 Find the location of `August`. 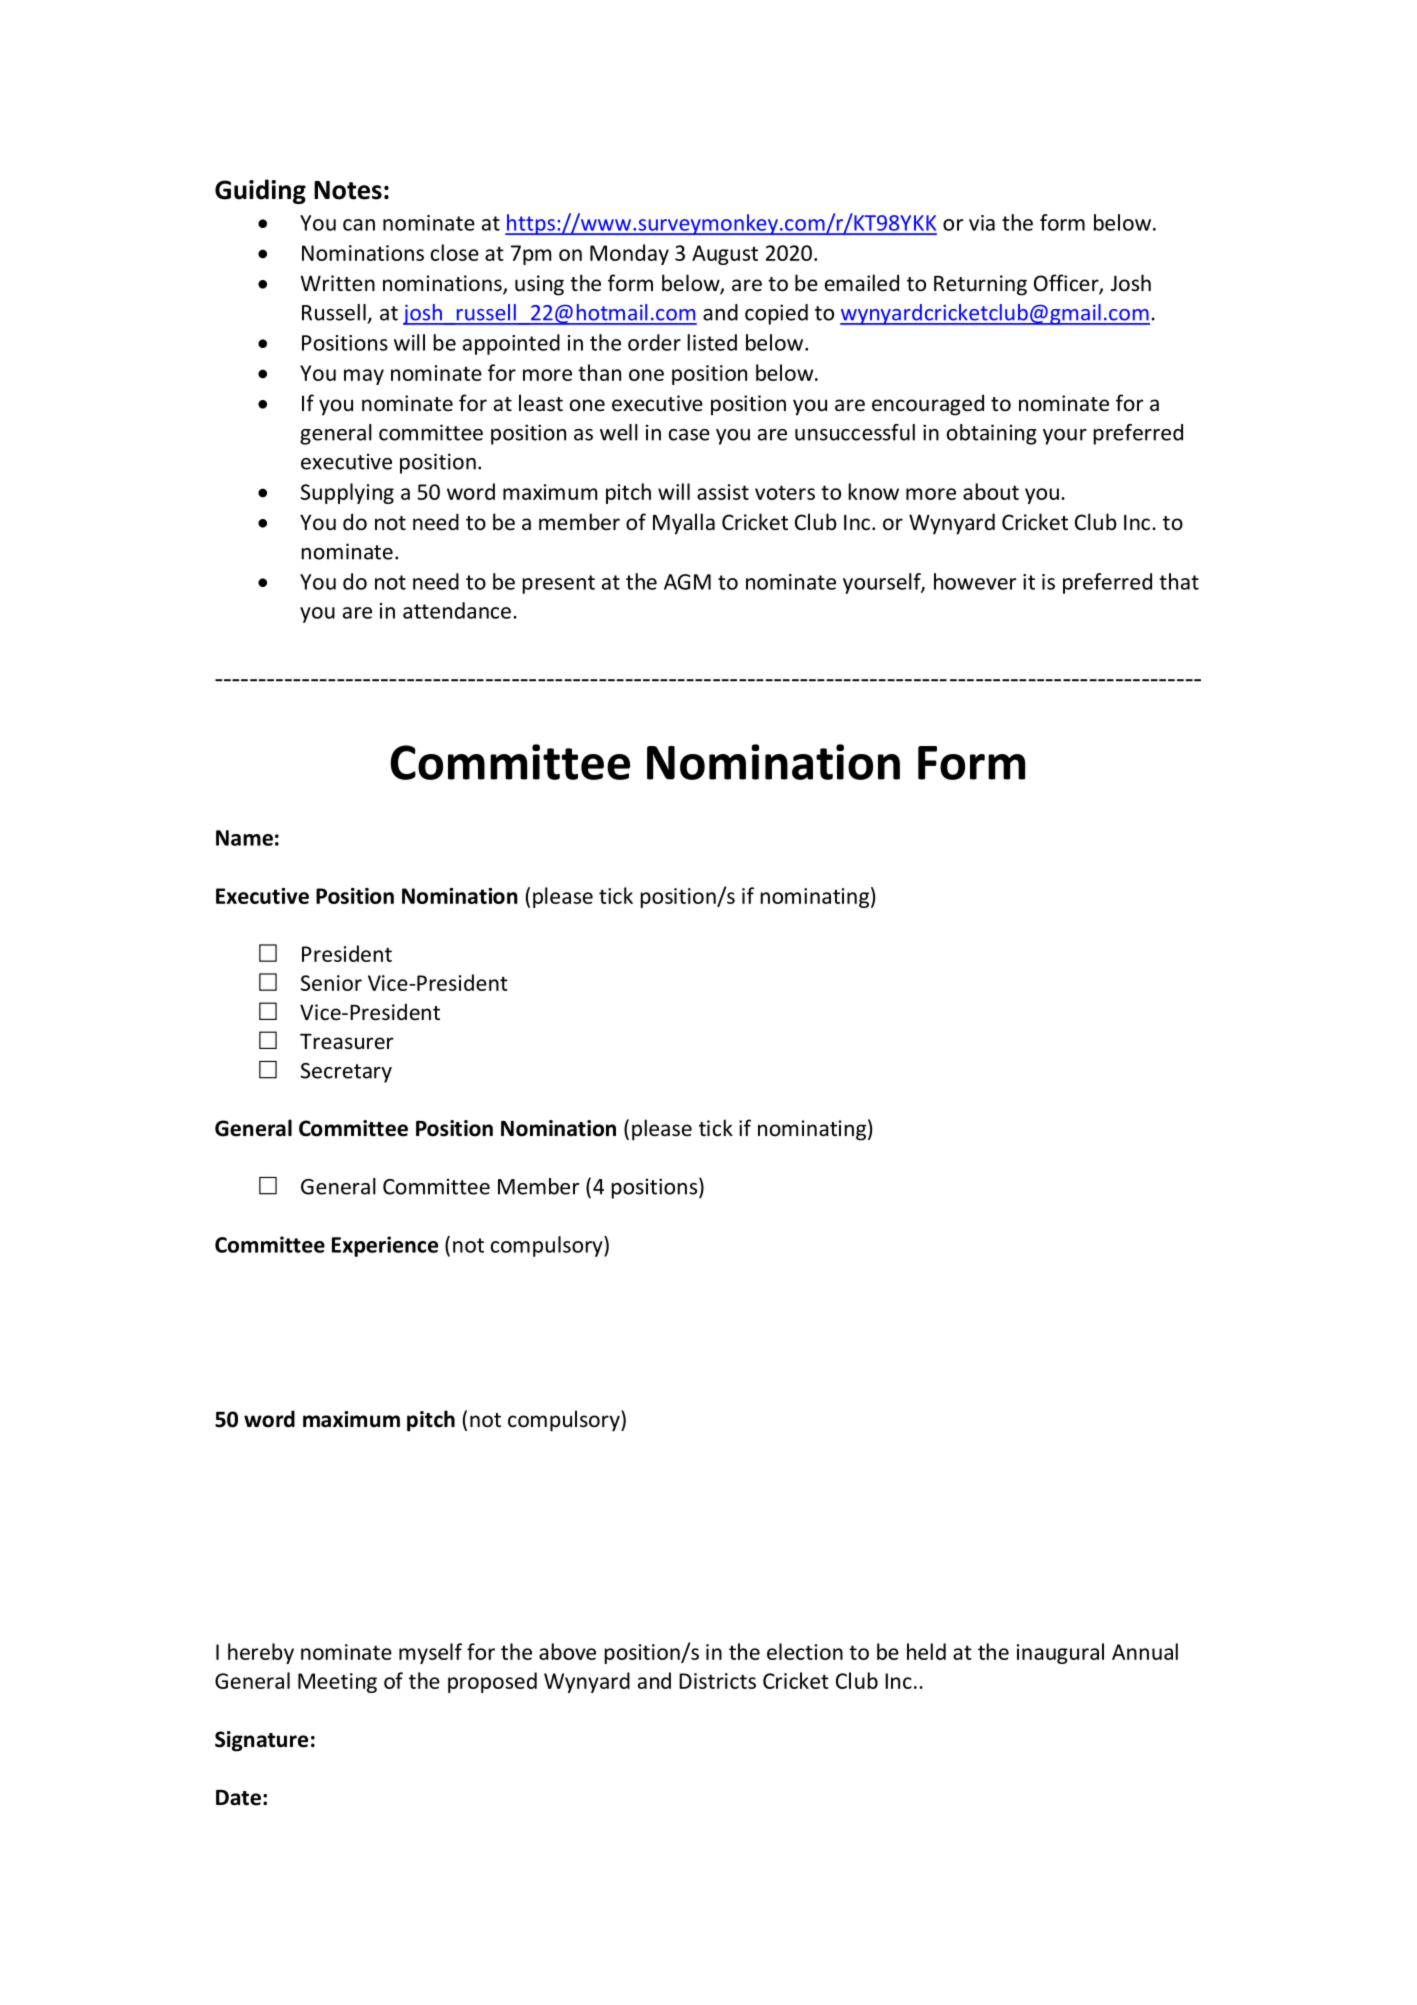

August is located at coordinates (725, 255).
